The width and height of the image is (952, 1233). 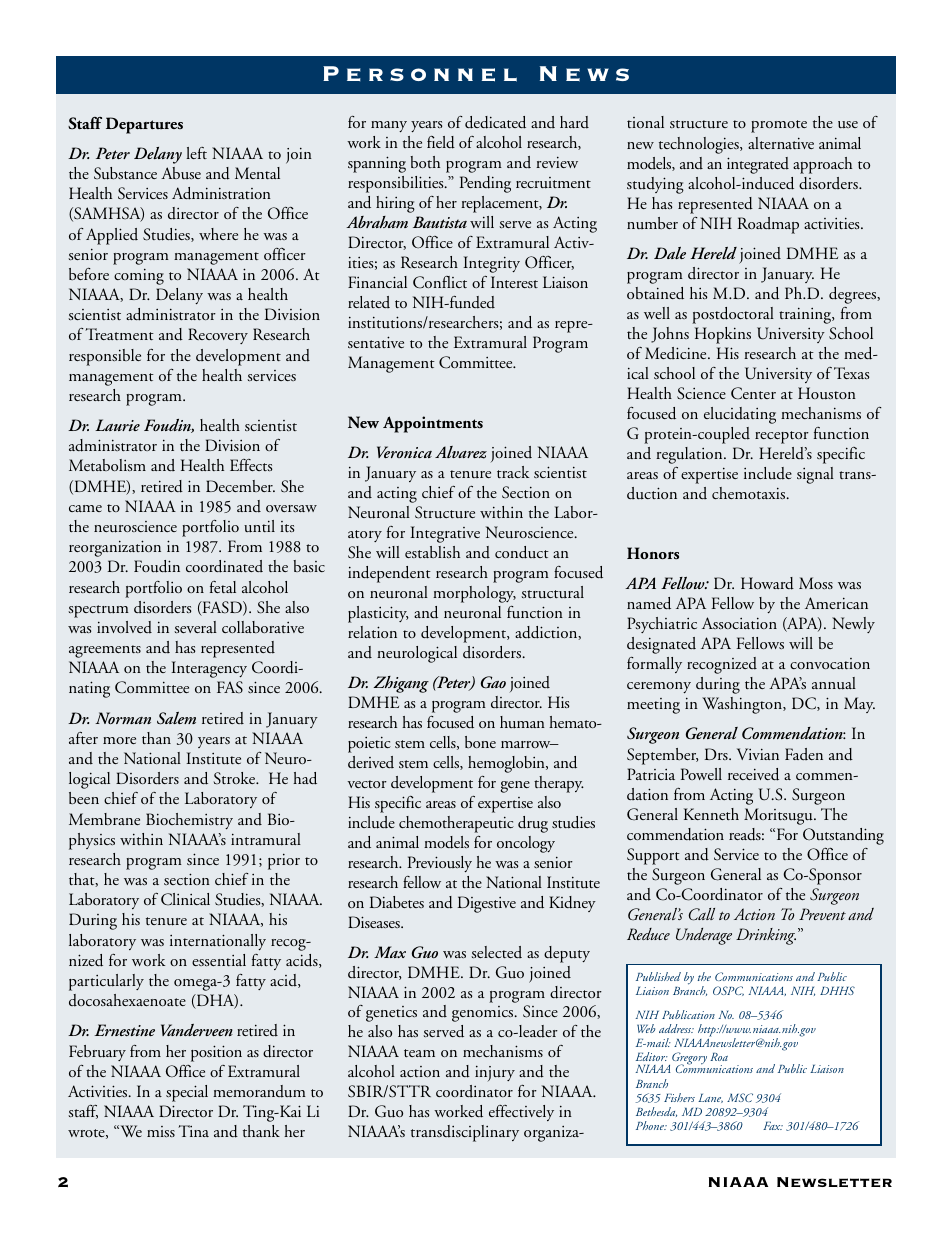 What do you see at coordinates (187, 1093) in the image?
I see `special` at bounding box center [187, 1093].
